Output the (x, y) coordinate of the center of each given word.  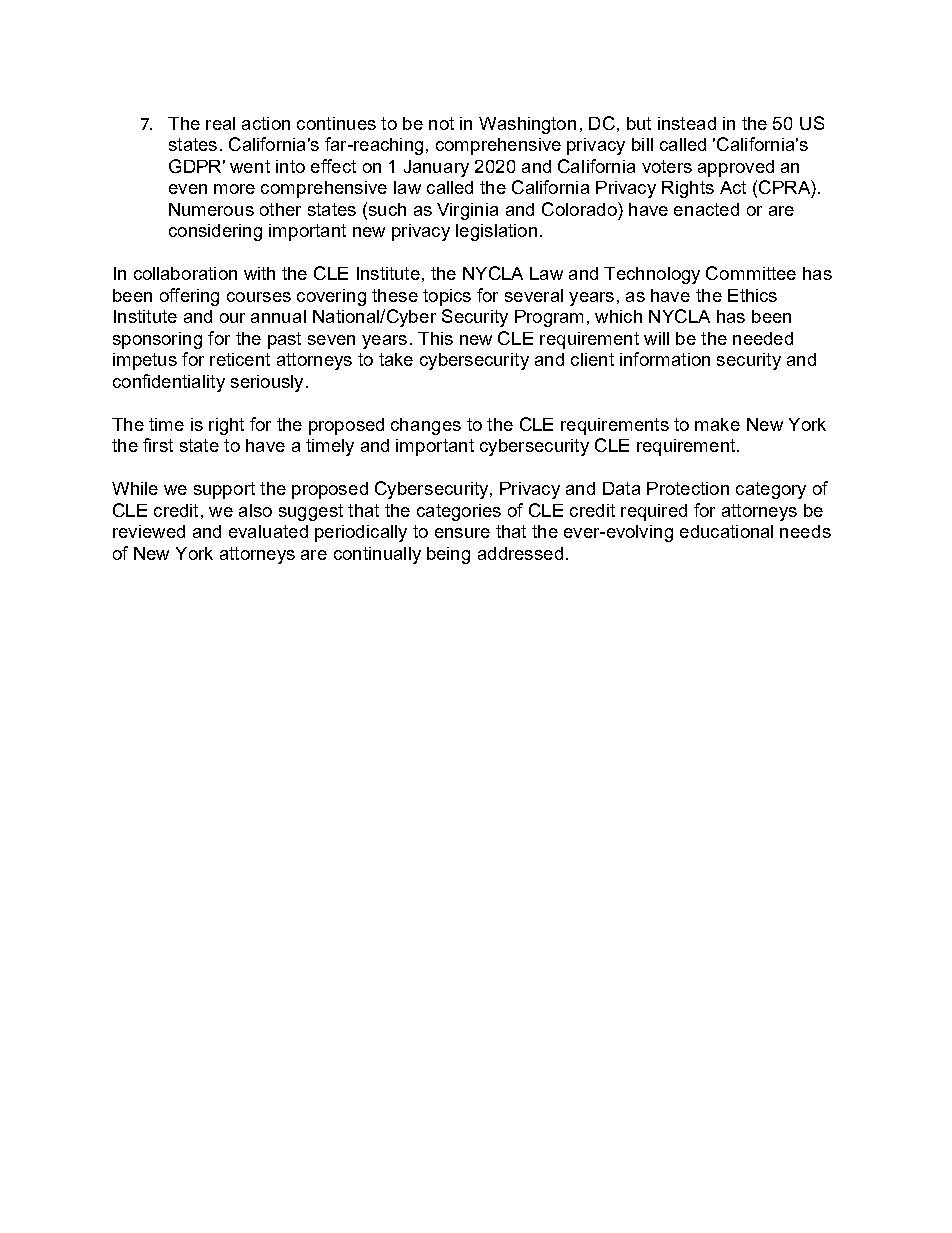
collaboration (185, 273)
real (220, 123)
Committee (751, 273)
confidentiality (169, 383)
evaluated (268, 531)
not (441, 123)
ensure (462, 533)
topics (447, 297)
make (717, 424)
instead (687, 123)
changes (426, 426)
